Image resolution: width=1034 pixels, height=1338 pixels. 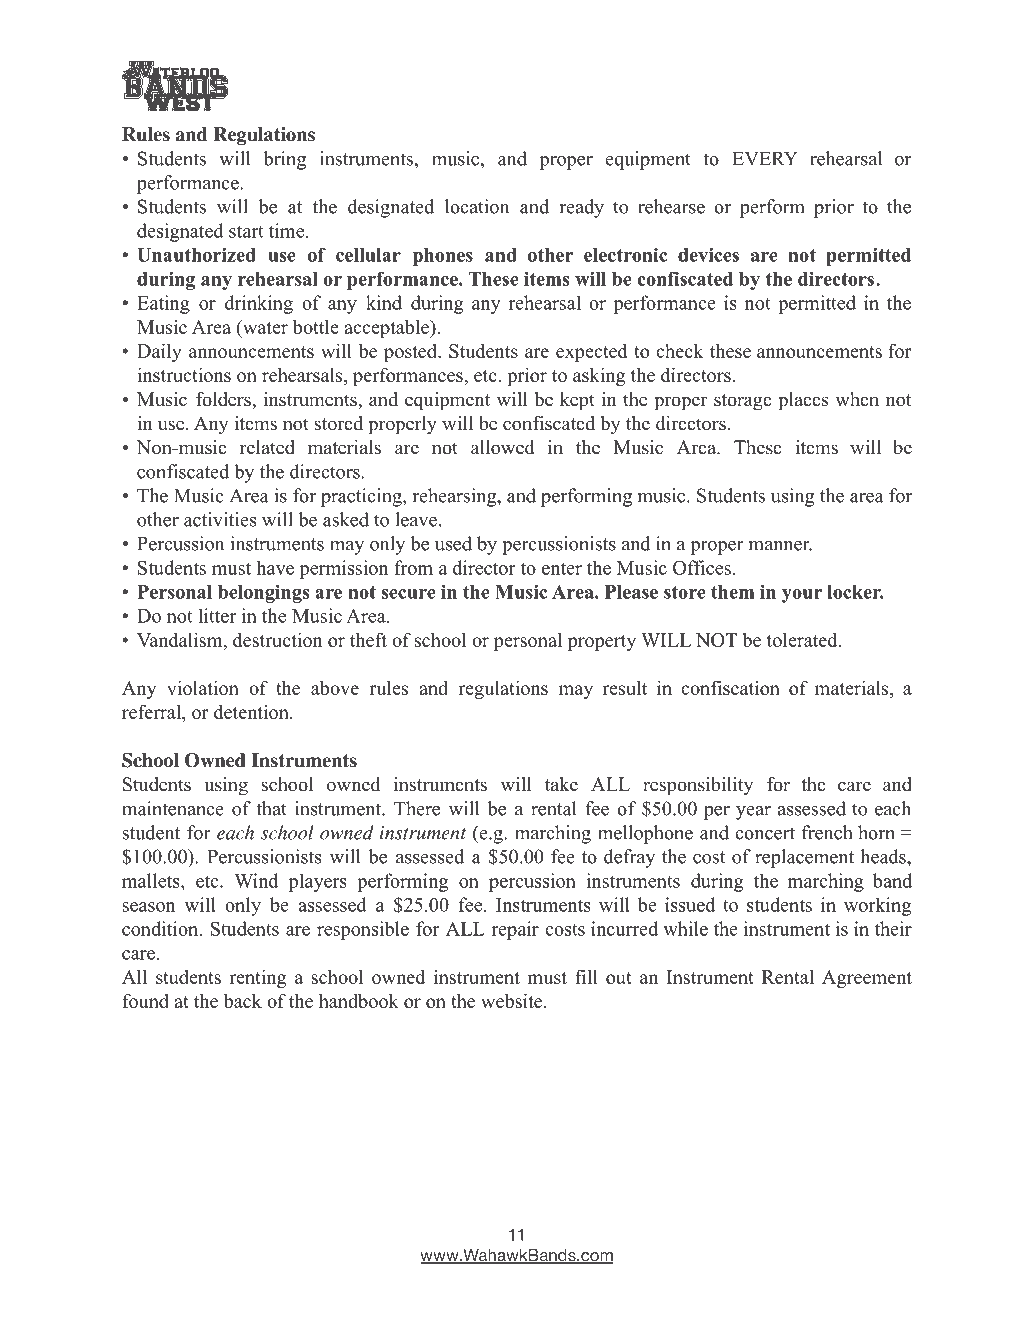 I want to click on renting, so click(x=258, y=978).
